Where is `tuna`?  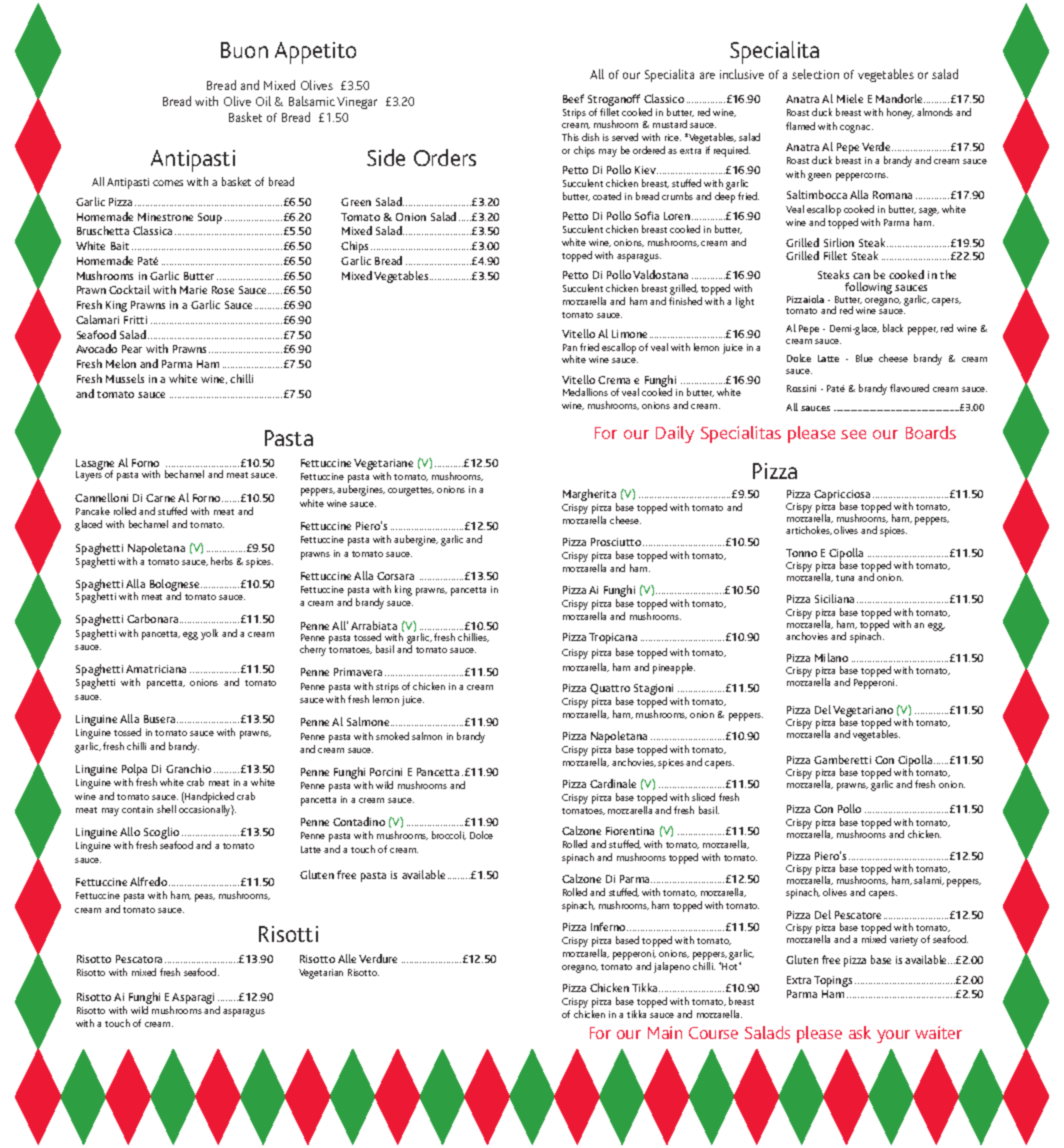
tuna is located at coordinates (845, 578).
